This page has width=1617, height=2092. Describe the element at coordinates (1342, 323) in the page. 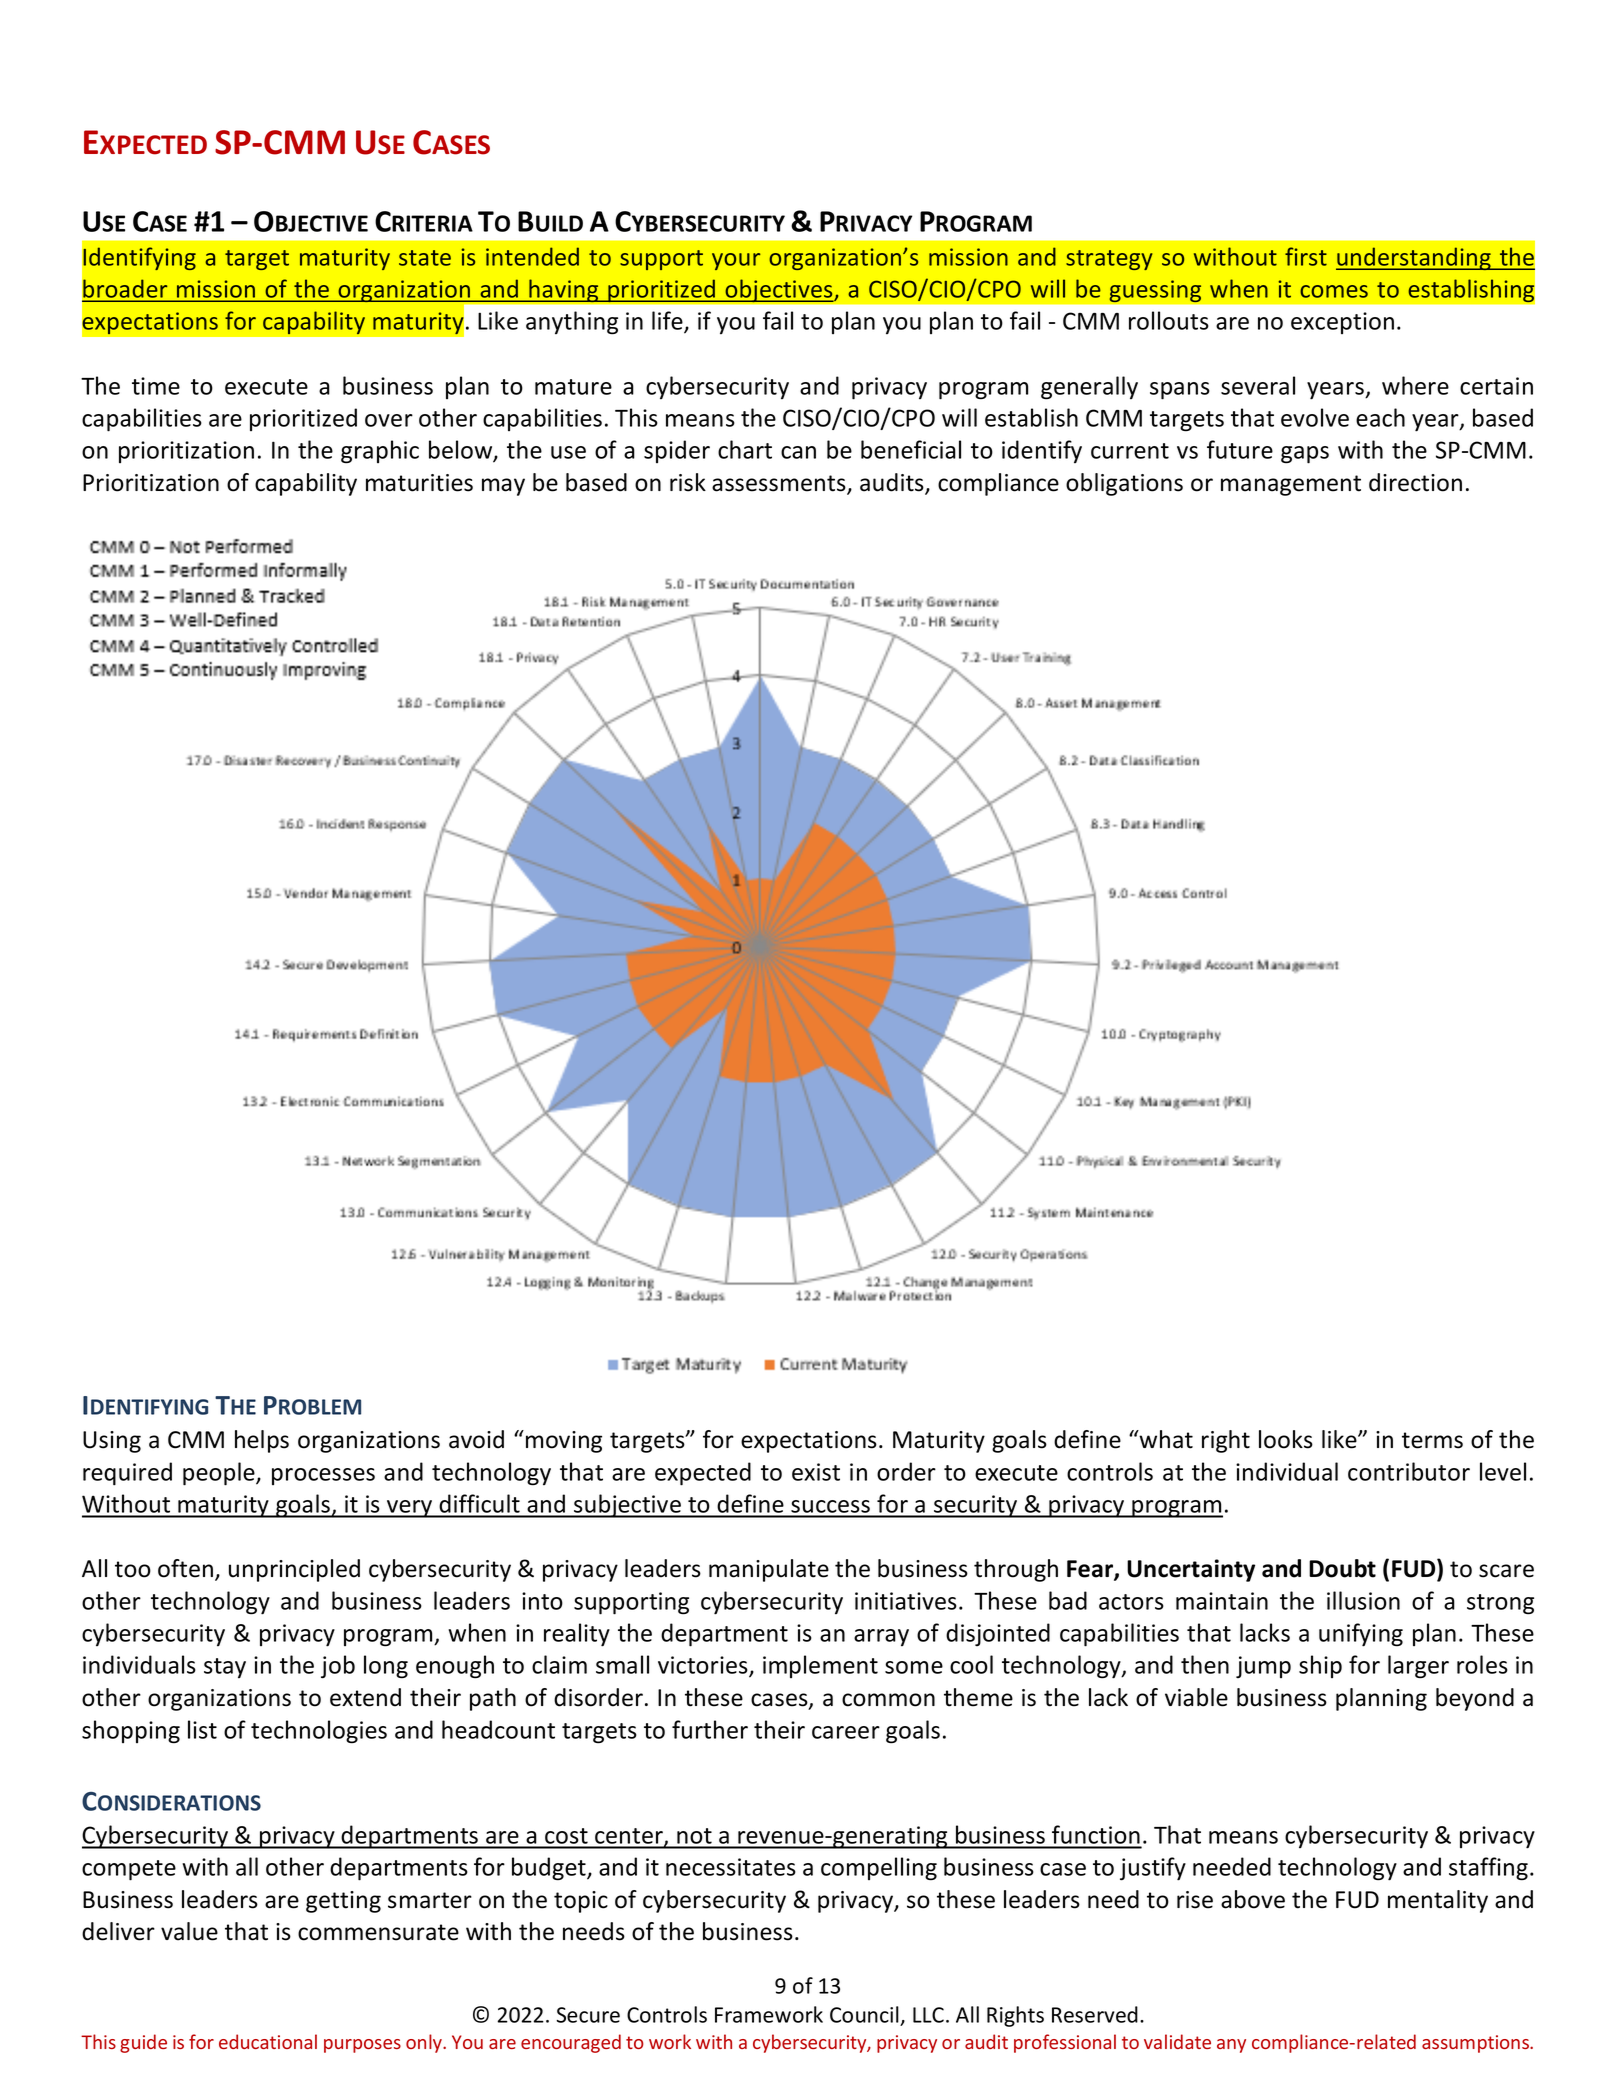

I see `exception` at that location.
